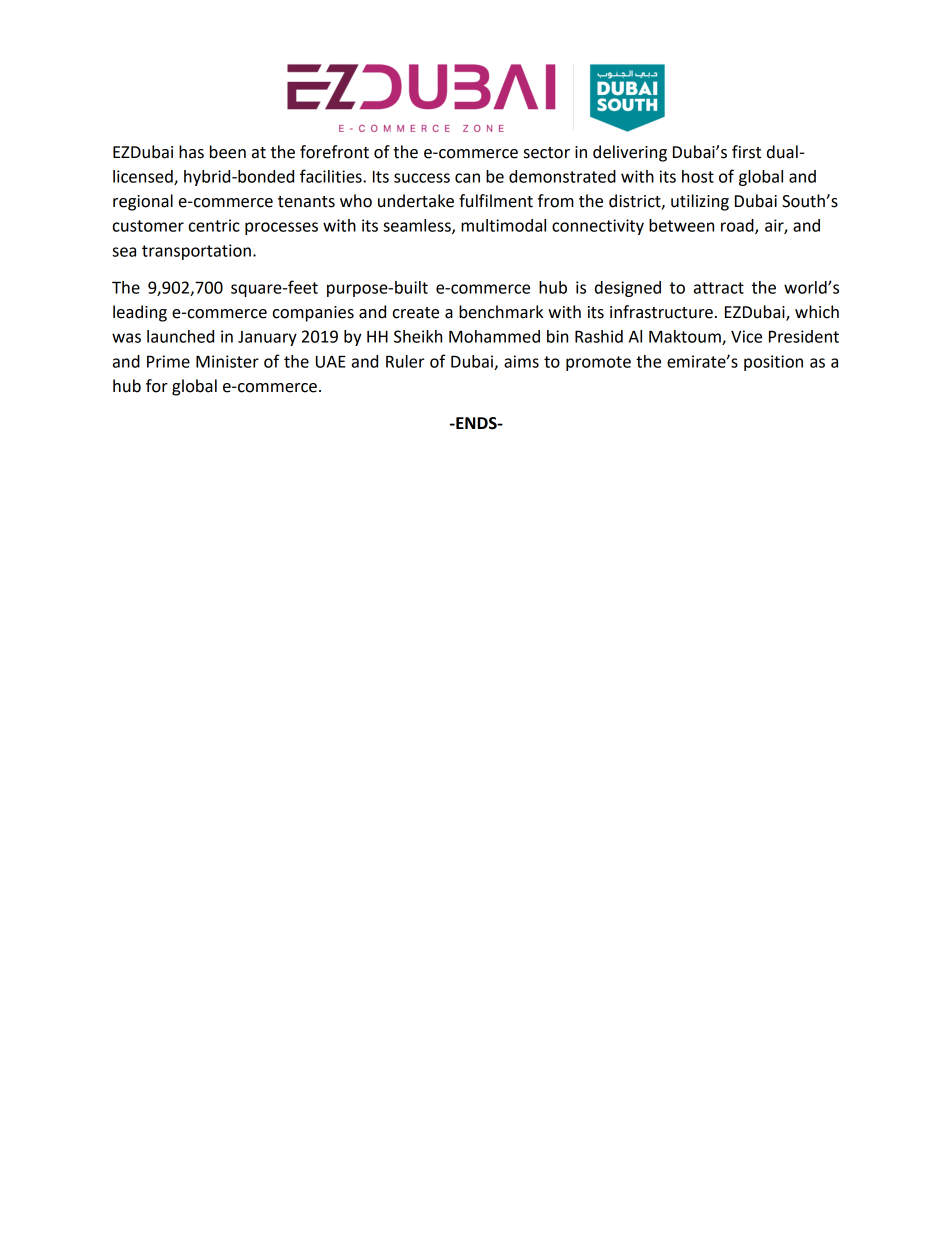  What do you see at coordinates (773, 363) in the screenshot?
I see `position` at bounding box center [773, 363].
